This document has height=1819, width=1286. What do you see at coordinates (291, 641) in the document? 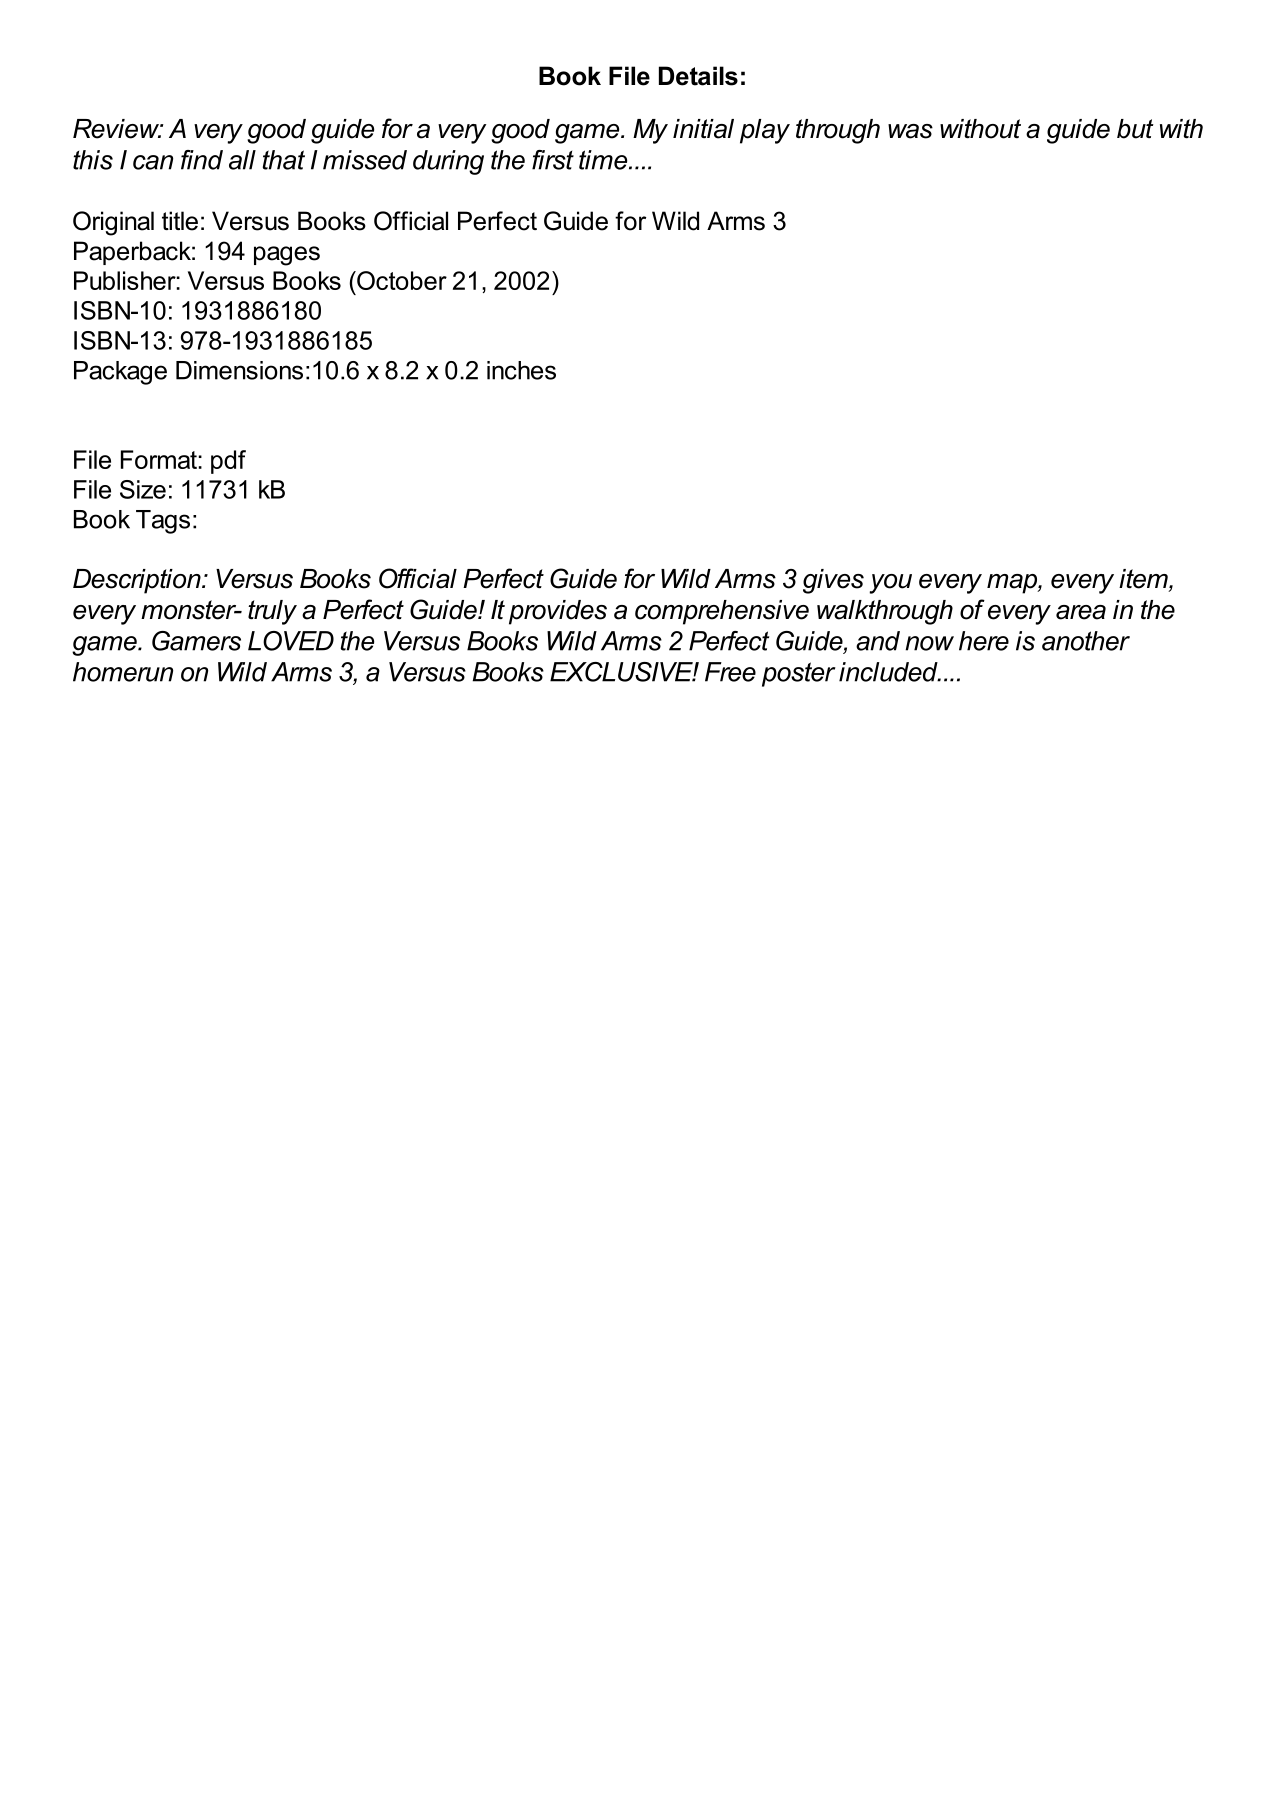
I see `LOVED` at bounding box center [291, 641].
